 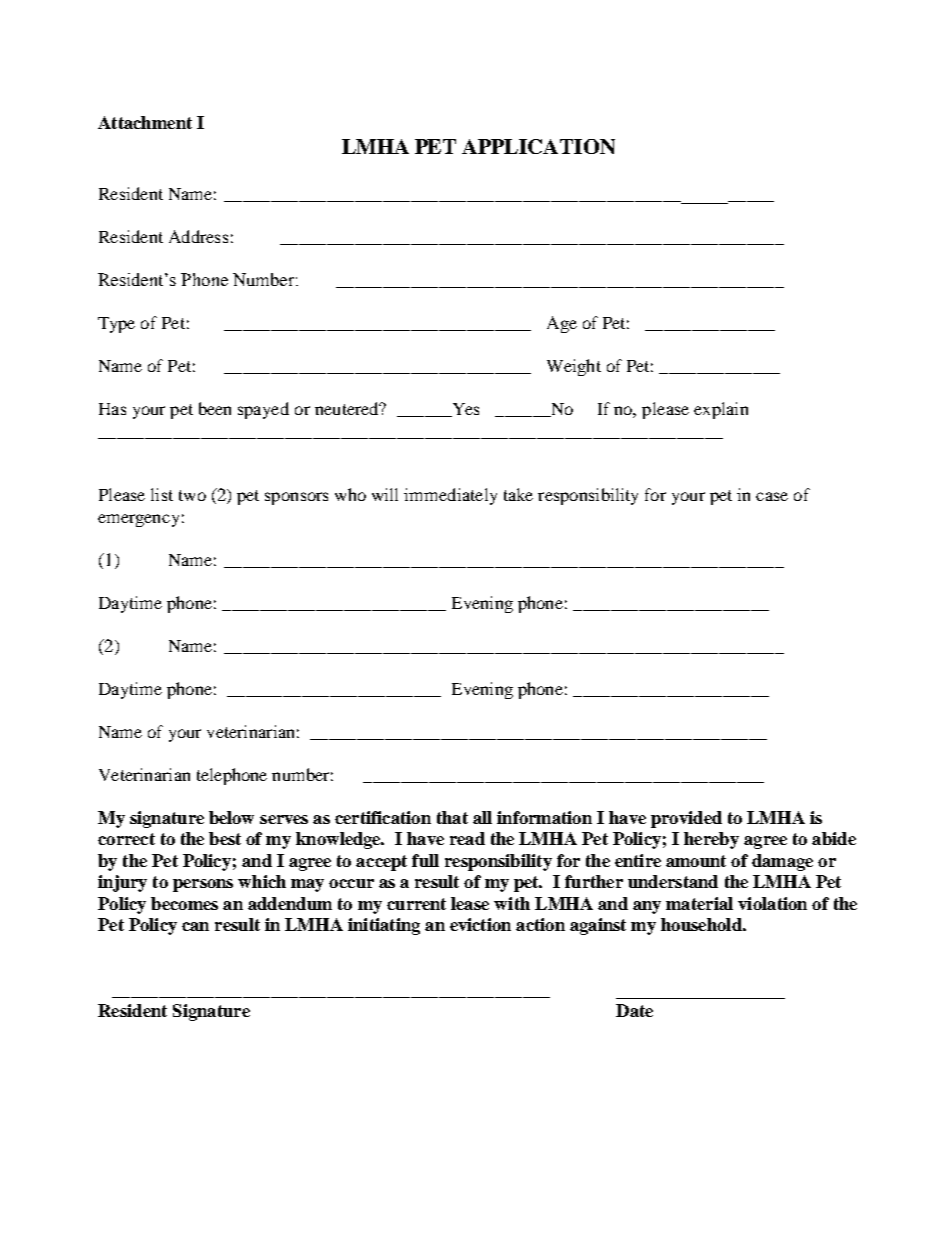 What do you see at coordinates (574, 367) in the screenshot?
I see `Weight` at bounding box center [574, 367].
